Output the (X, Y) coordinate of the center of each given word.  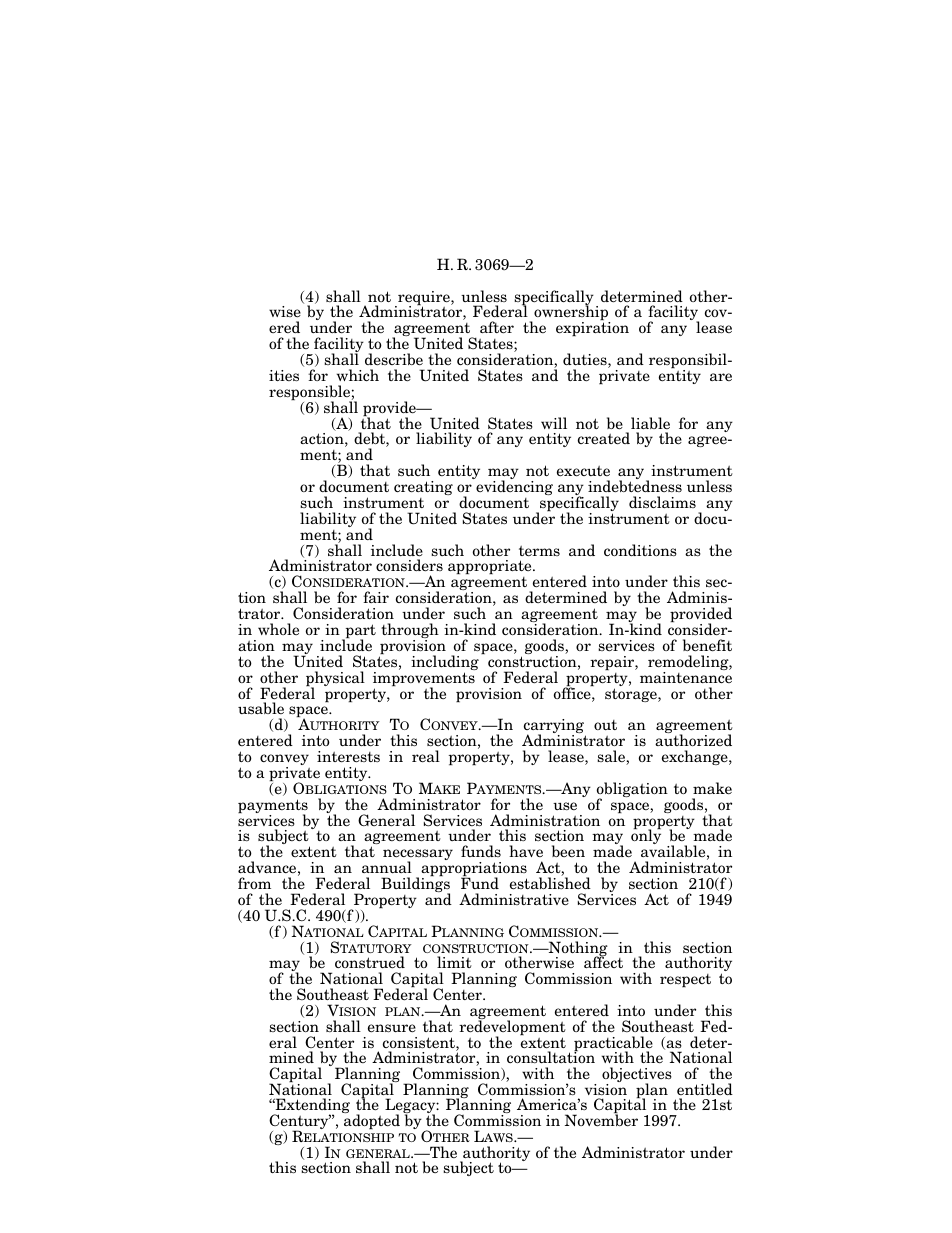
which (358, 375)
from (254, 883)
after (497, 327)
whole (278, 629)
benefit (707, 645)
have (526, 851)
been (568, 851)
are (721, 377)
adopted (372, 1121)
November (601, 1120)
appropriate (491, 569)
